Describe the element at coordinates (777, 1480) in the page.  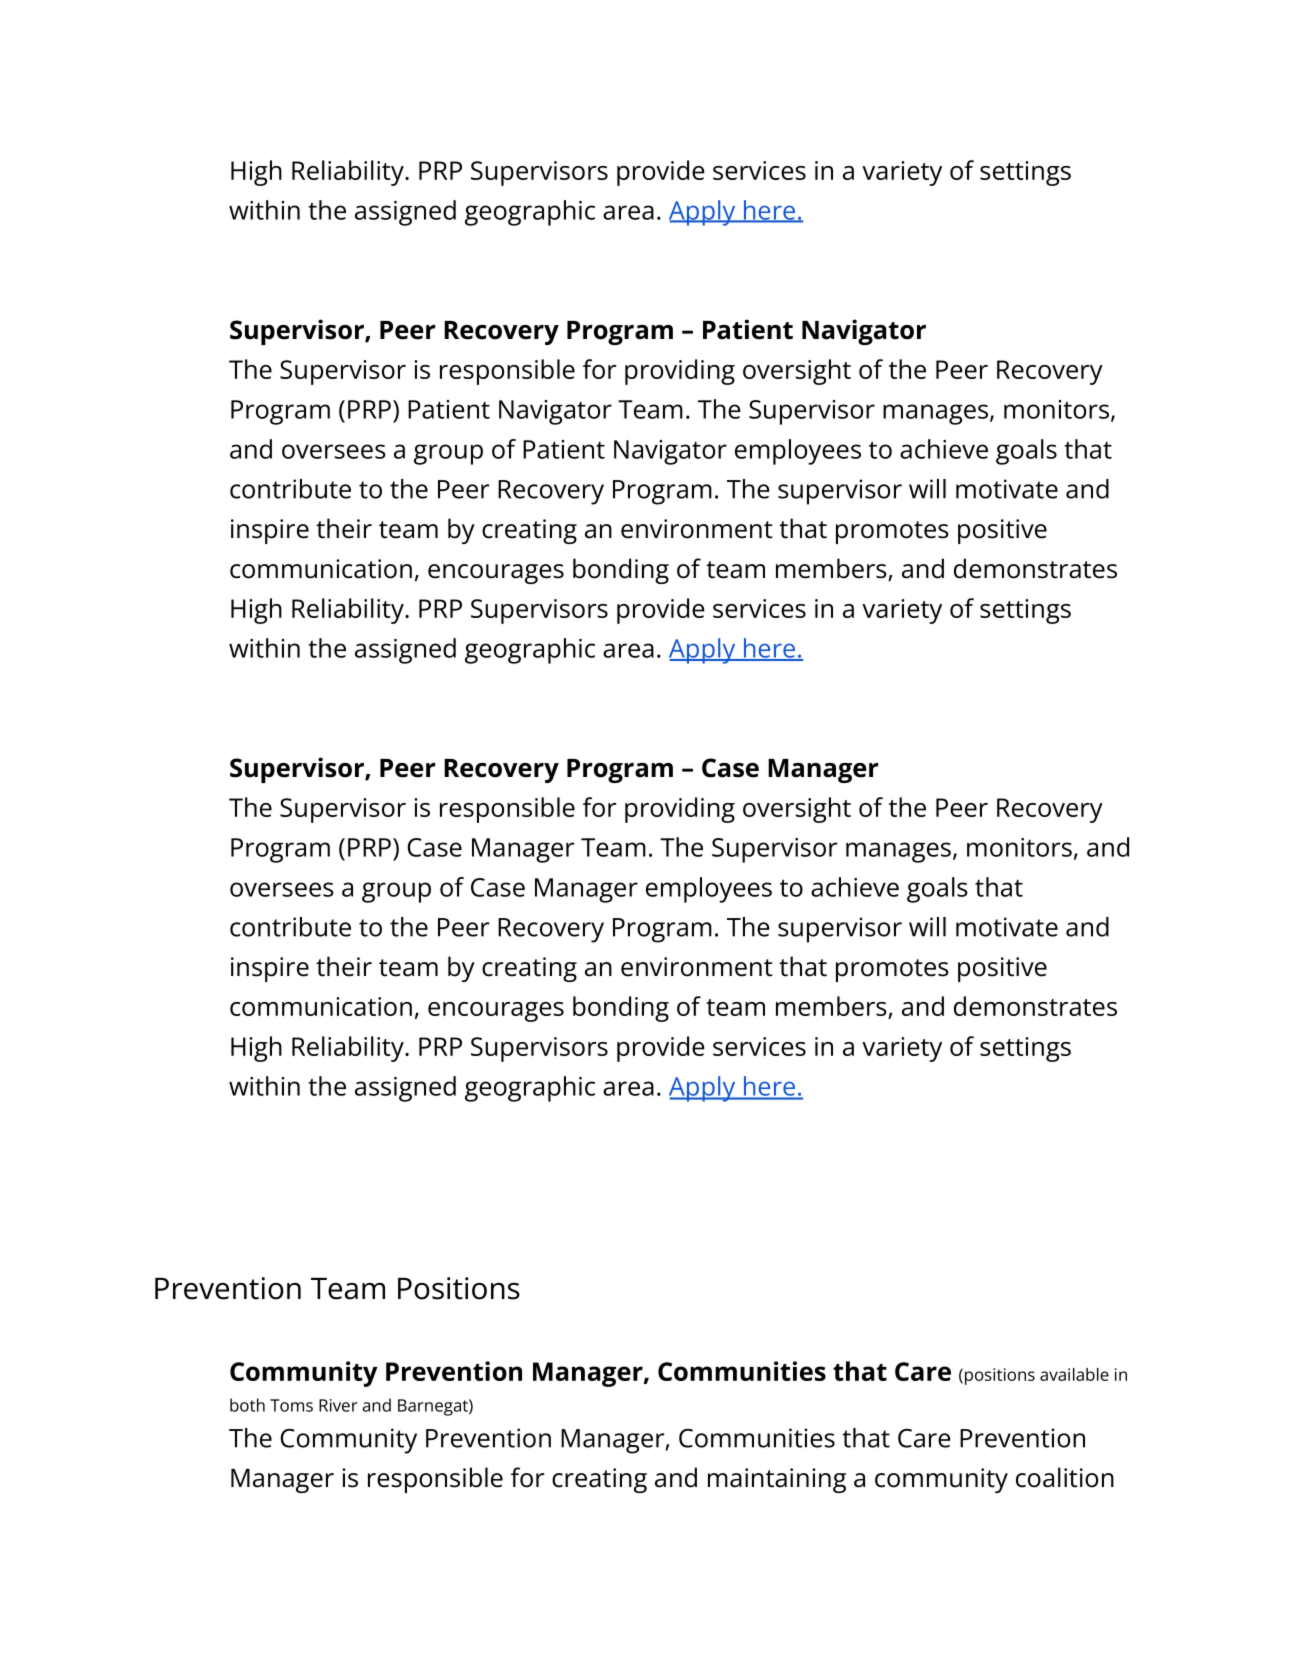
I see `maintaining` at that location.
